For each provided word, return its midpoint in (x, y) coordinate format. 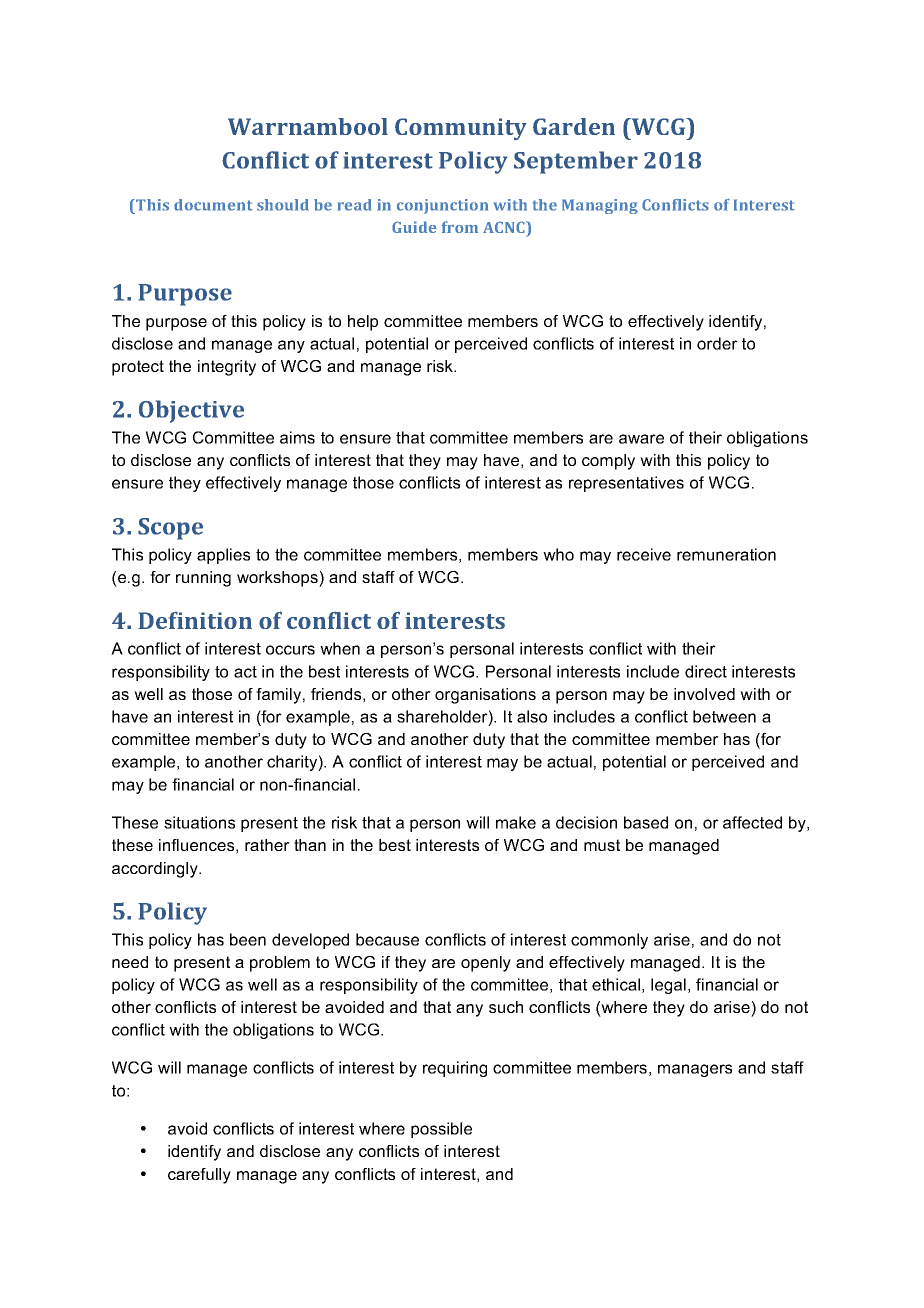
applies (223, 556)
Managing (600, 206)
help (363, 323)
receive (644, 554)
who (558, 554)
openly (486, 964)
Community (461, 129)
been (248, 939)
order (717, 343)
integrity (227, 368)
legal (668, 986)
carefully (199, 1176)
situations (199, 822)
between (724, 716)
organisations (485, 696)
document (213, 205)
